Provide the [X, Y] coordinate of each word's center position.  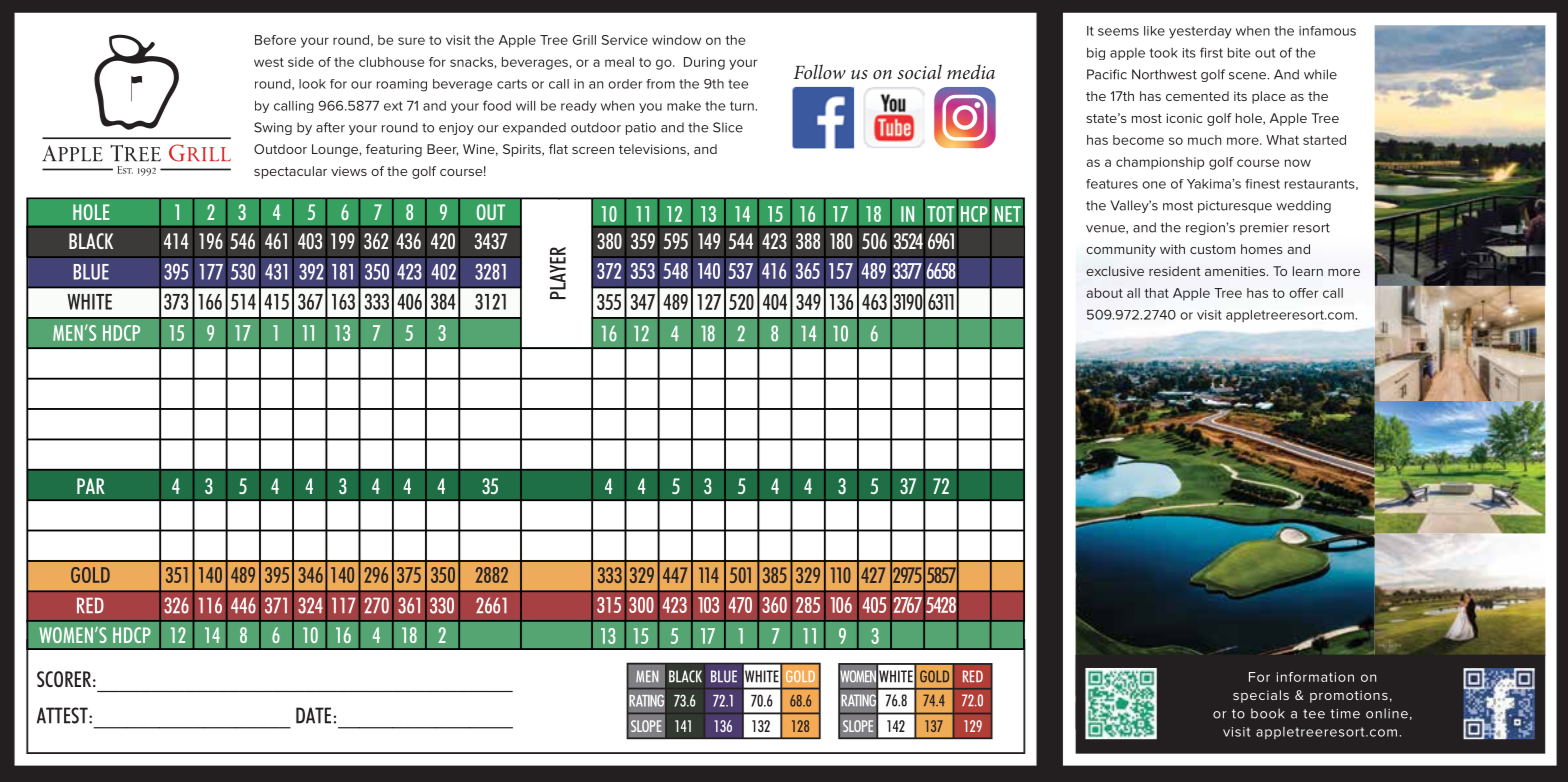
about [1104, 293]
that [1156, 293]
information [1315, 677]
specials [1261, 696]
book [1268, 713]
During [704, 63]
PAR [91, 486]
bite [1239, 53]
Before [275, 40]
